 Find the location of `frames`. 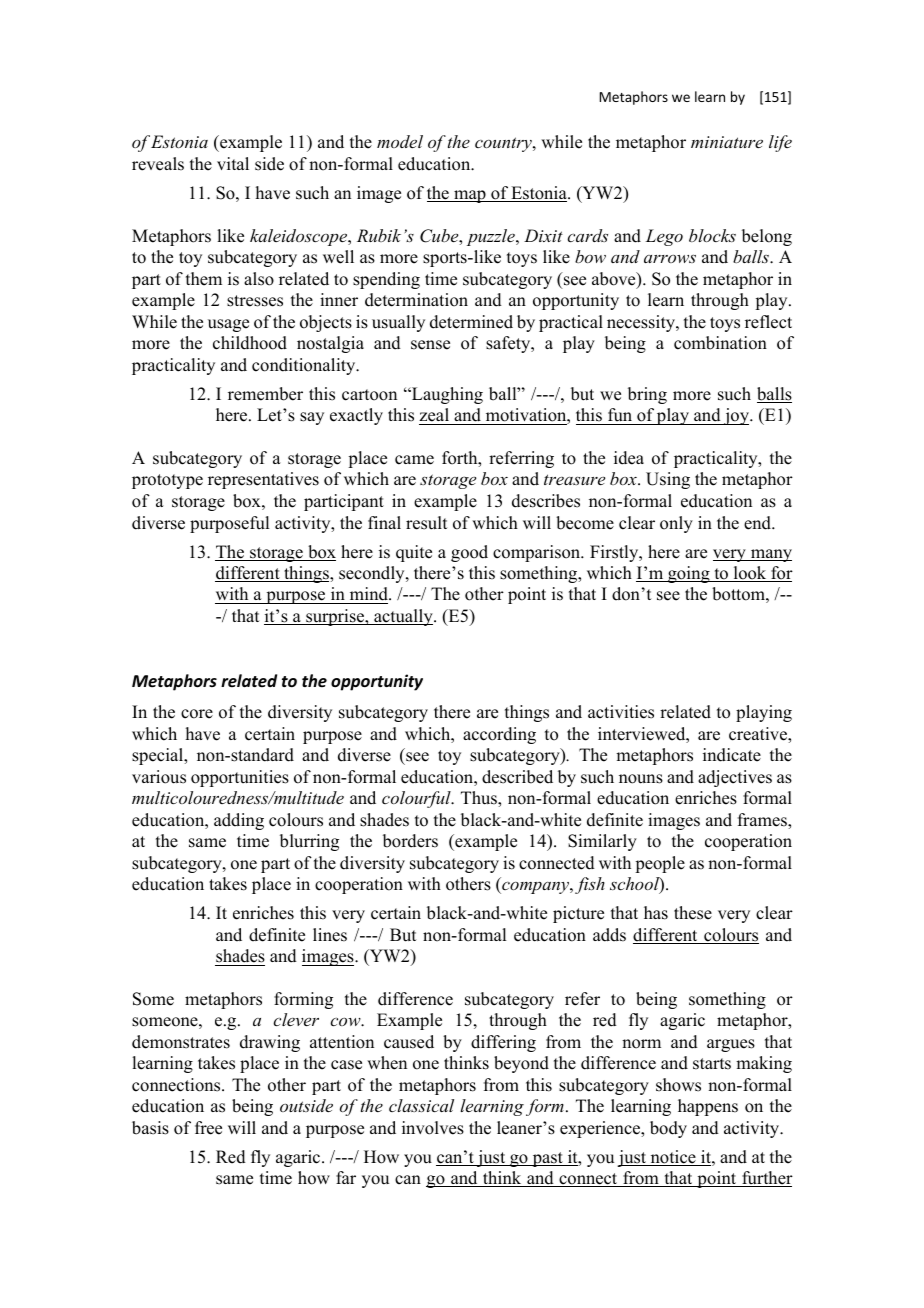

frames is located at coordinates (763, 820).
